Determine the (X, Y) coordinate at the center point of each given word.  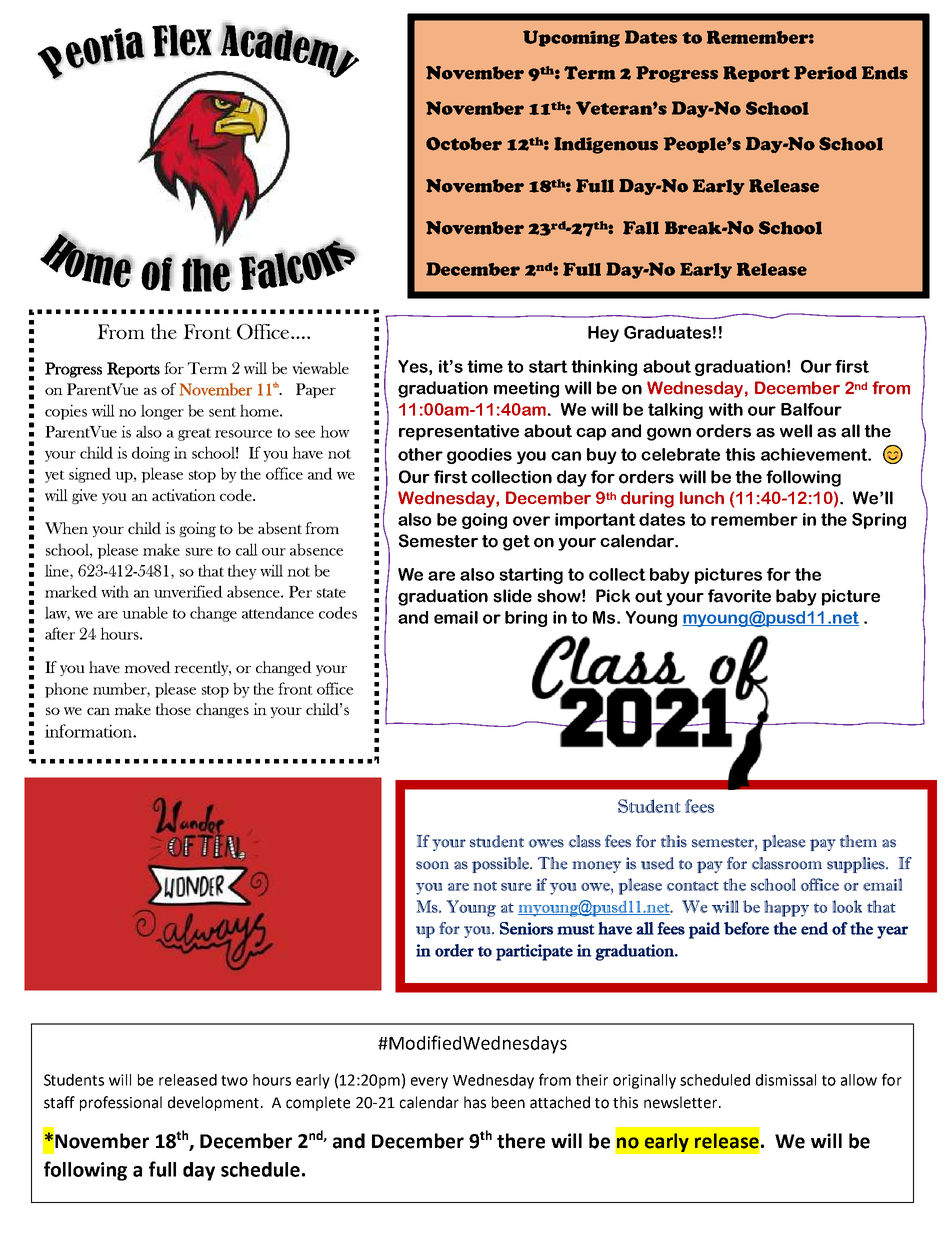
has (475, 1102)
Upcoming (571, 38)
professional (121, 1103)
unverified (188, 591)
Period (825, 73)
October (464, 144)
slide (512, 596)
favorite (739, 596)
